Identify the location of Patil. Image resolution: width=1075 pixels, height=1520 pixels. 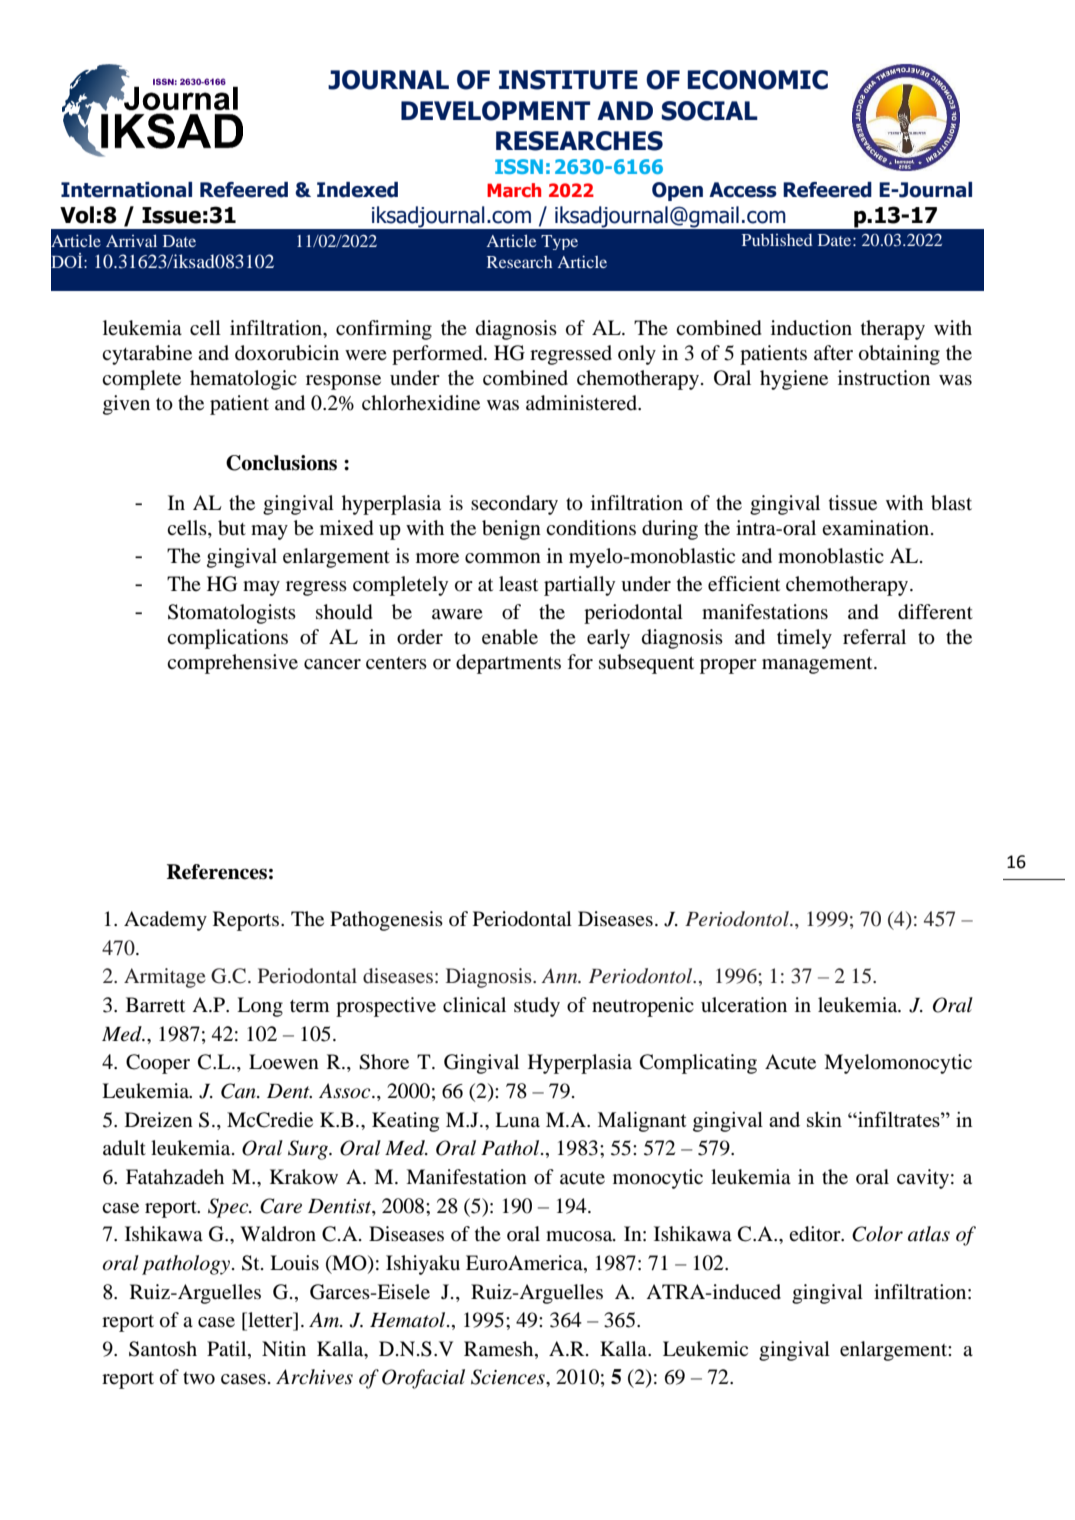
(228, 1350).
